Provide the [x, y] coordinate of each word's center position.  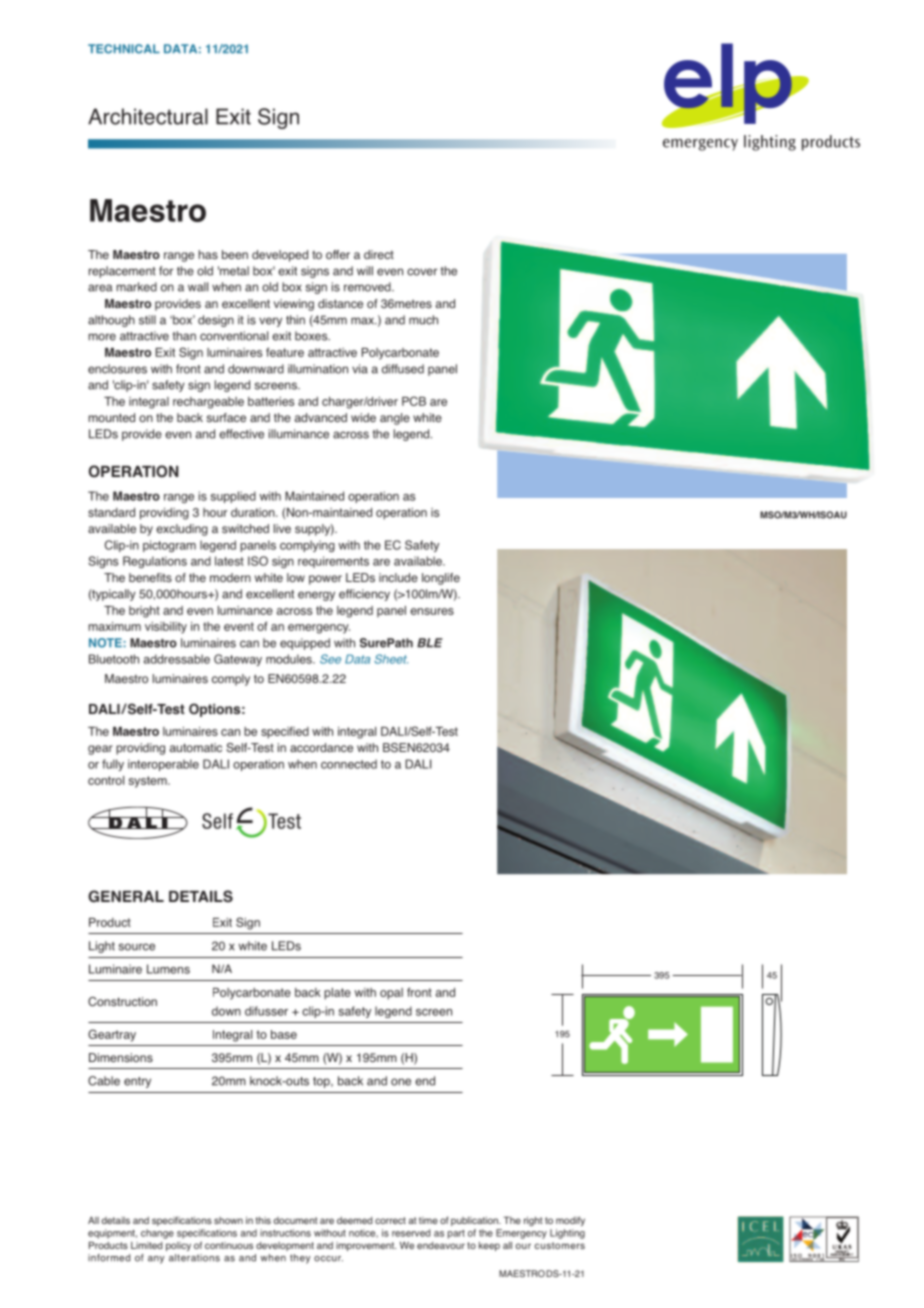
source [137, 947]
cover [422, 272]
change [157, 1234]
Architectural [148, 116]
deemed [354, 1220]
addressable [177, 659]
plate [337, 994]
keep [489, 1246]
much [423, 320]
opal [391, 994]
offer [338, 254]
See [330, 659]
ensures [432, 611]
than [184, 336]
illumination [318, 369]
